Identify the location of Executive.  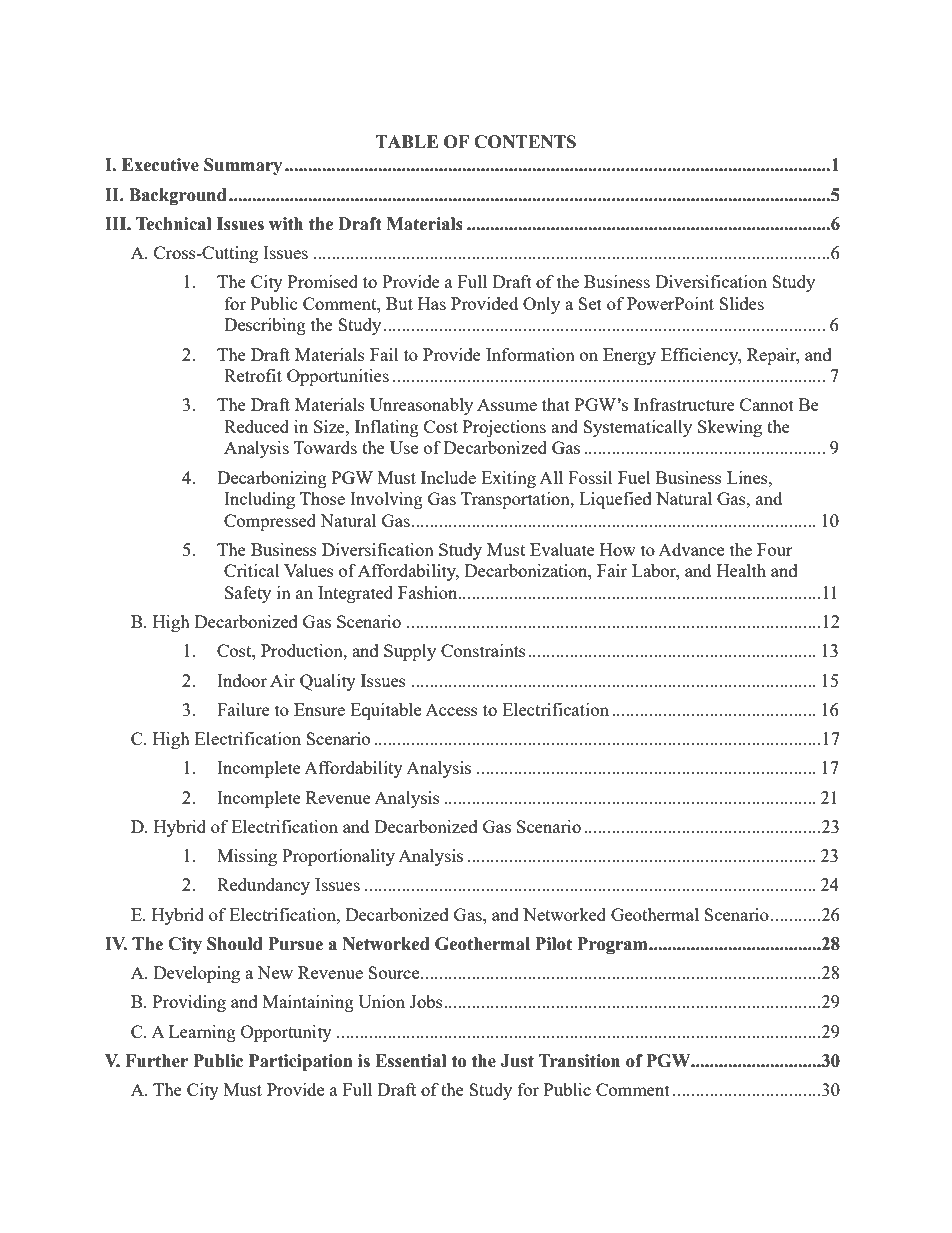
(160, 165).
